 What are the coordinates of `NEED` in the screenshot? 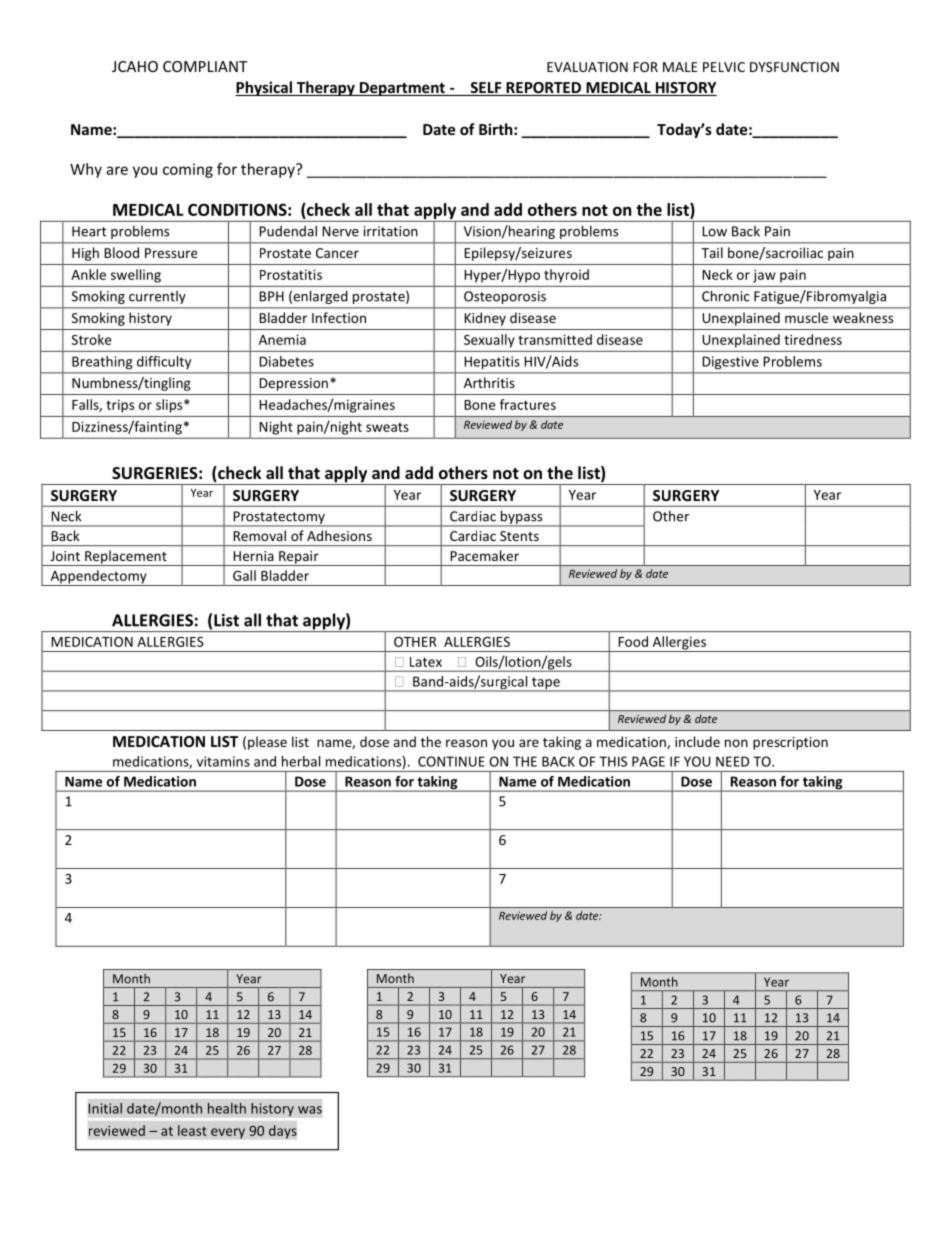 It's located at (732, 761).
